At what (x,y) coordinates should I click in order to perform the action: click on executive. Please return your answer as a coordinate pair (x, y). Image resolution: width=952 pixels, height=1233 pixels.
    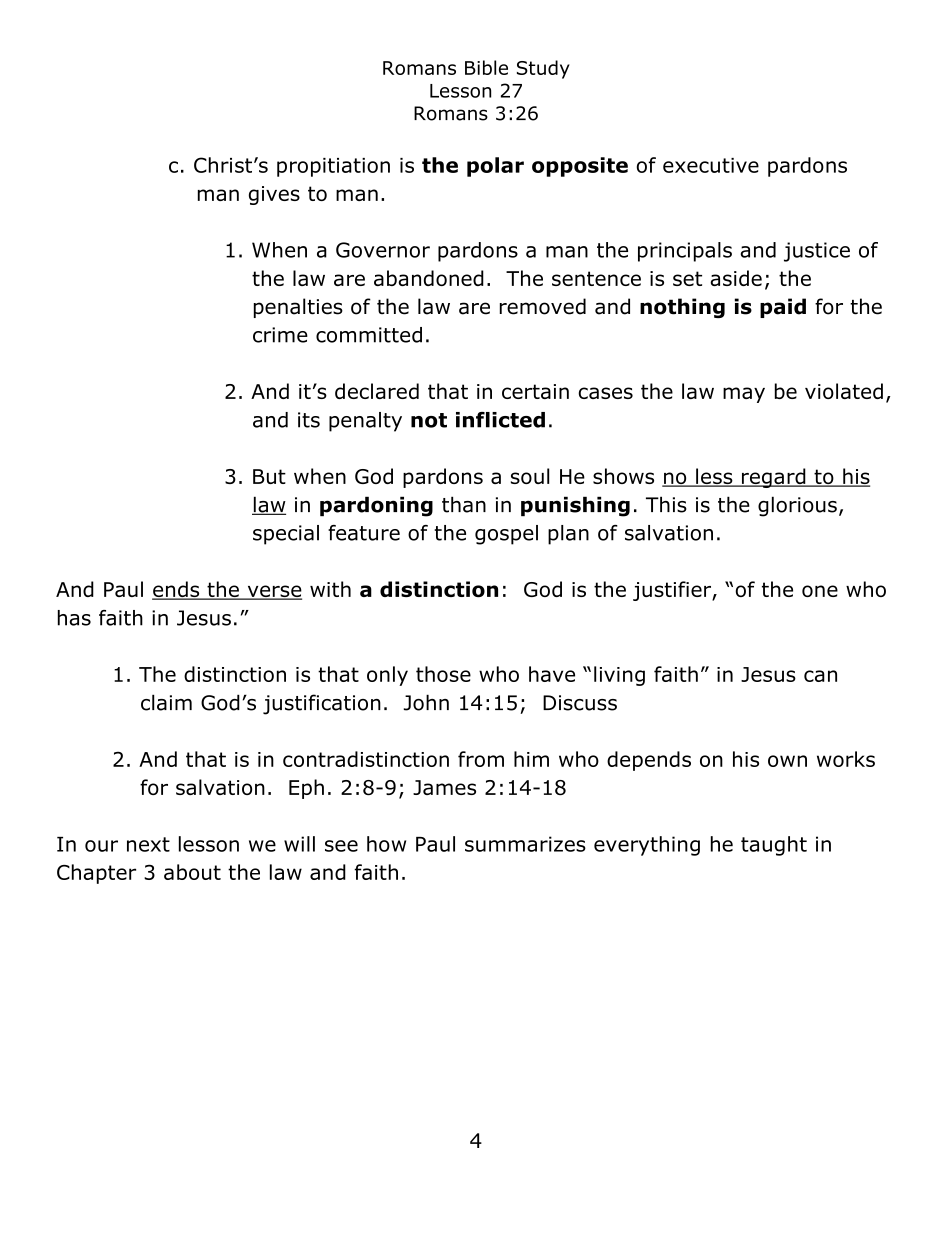
    Looking at the image, I should click on (711, 165).
